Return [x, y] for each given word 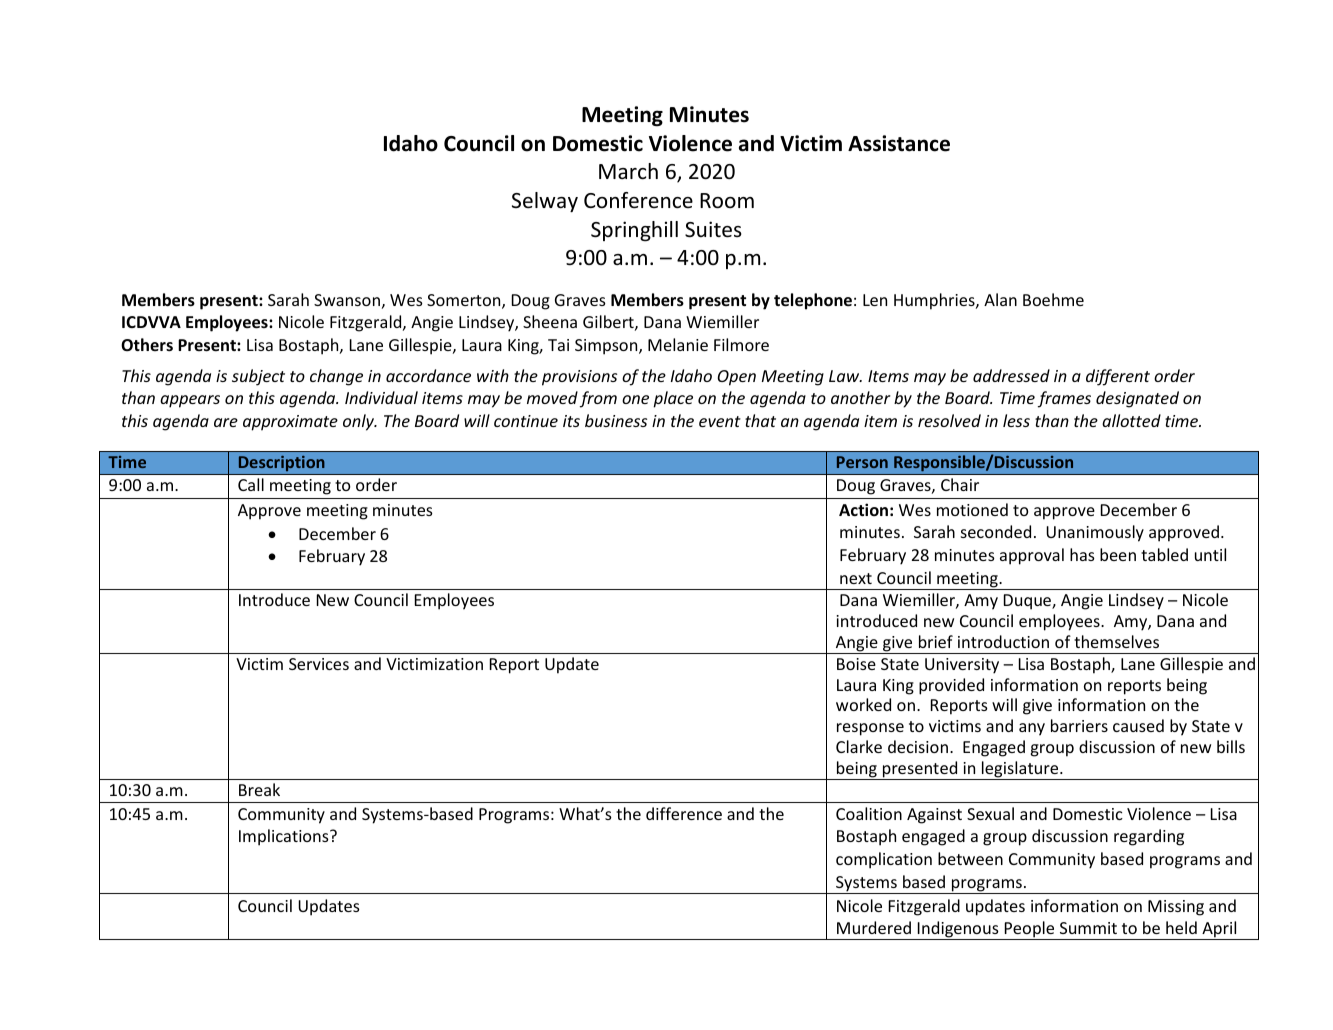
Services [319, 664]
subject [258, 377]
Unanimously [1095, 533]
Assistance [899, 143]
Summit [1088, 928]
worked [863, 704]
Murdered [874, 927]
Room [727, 201]
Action [863, 509]
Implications [285, 837]
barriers [1079, 725]
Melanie [678, 344]
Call [251, 484]
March [628, 171]
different [1118, 377]
